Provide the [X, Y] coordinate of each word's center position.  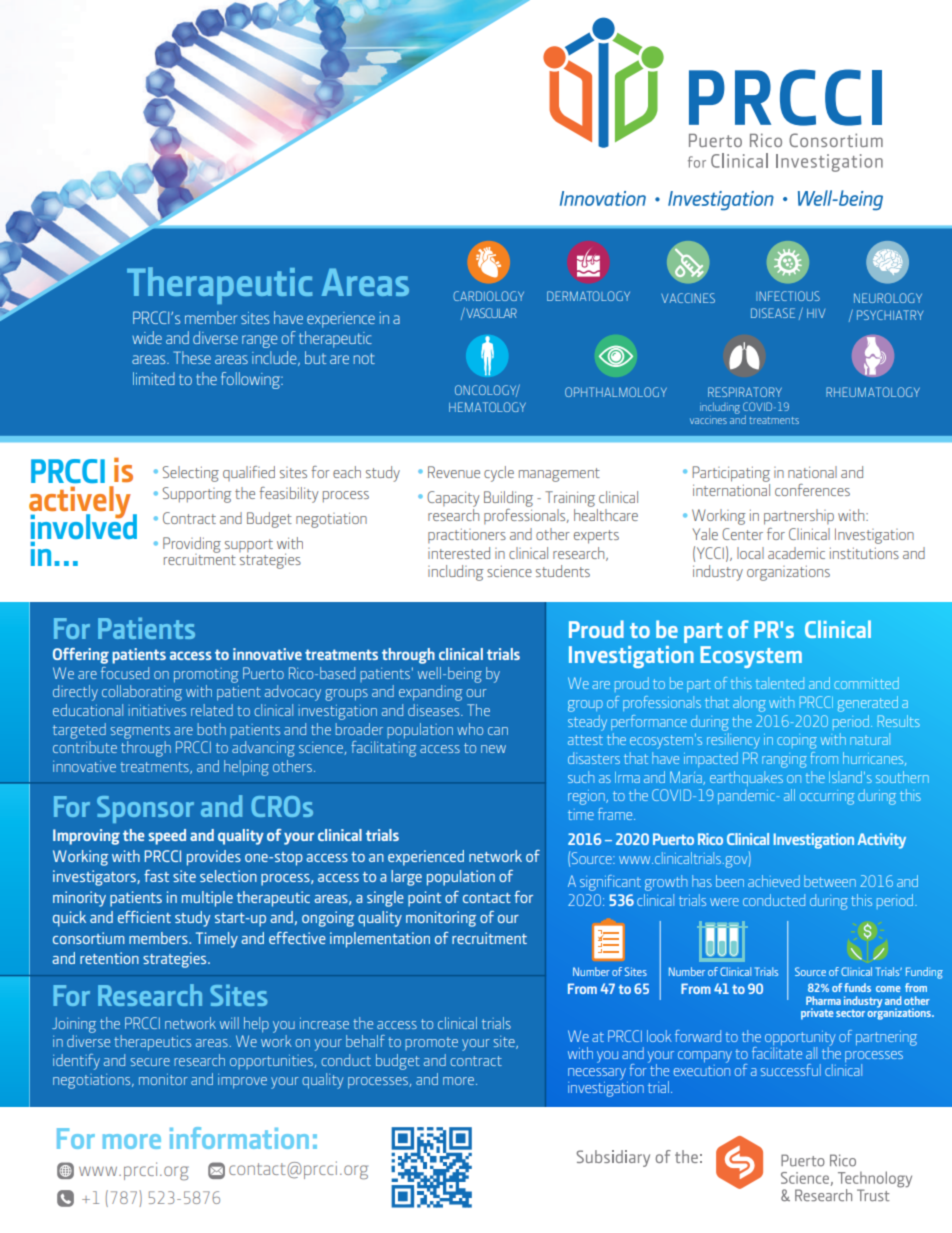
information [239, 1138]
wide [147, 337]
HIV [816, 313]
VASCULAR [490, 312]
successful [791, 1070]
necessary [597, 1074]
